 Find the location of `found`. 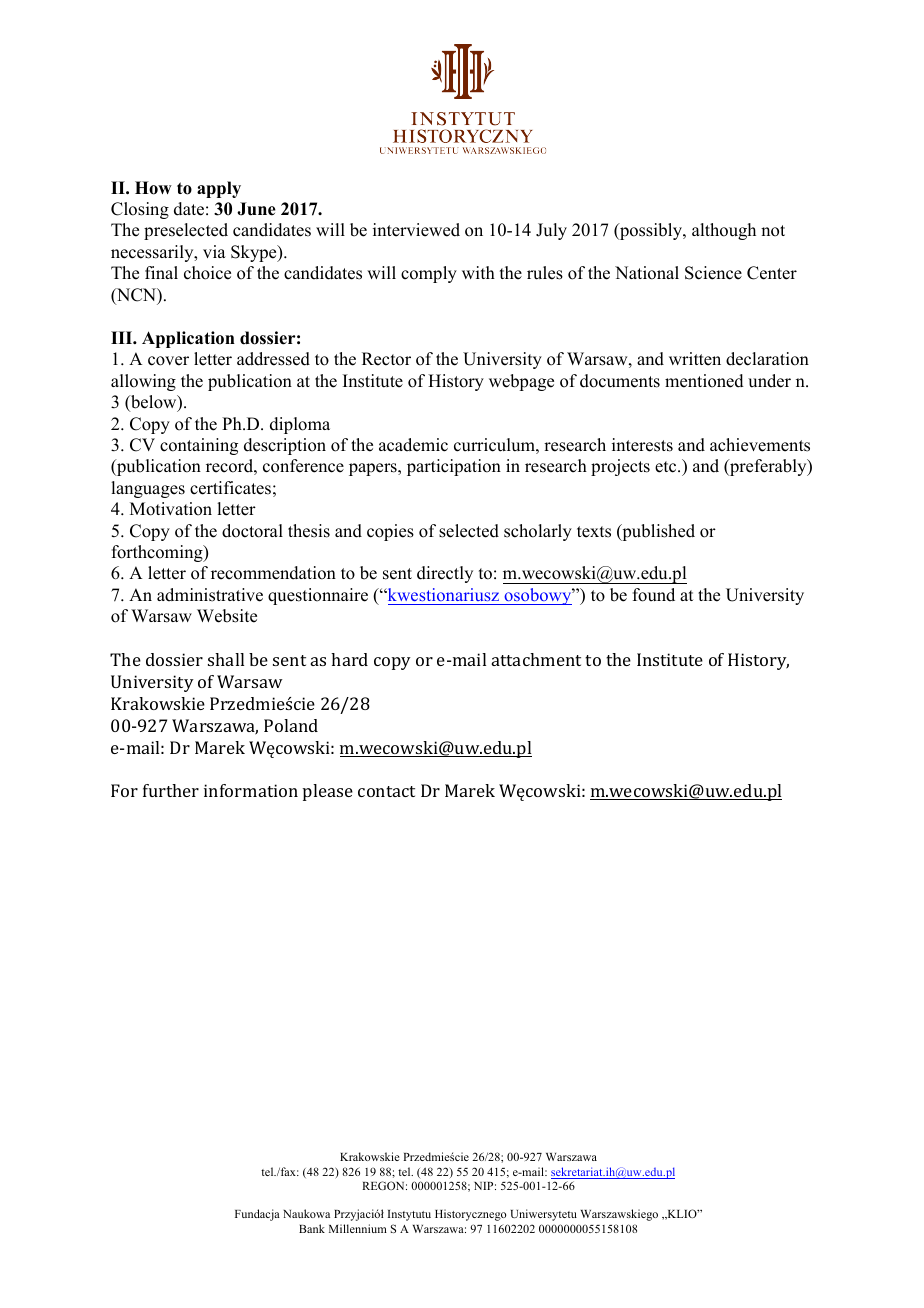

found is located at coordinates (654, 595).
